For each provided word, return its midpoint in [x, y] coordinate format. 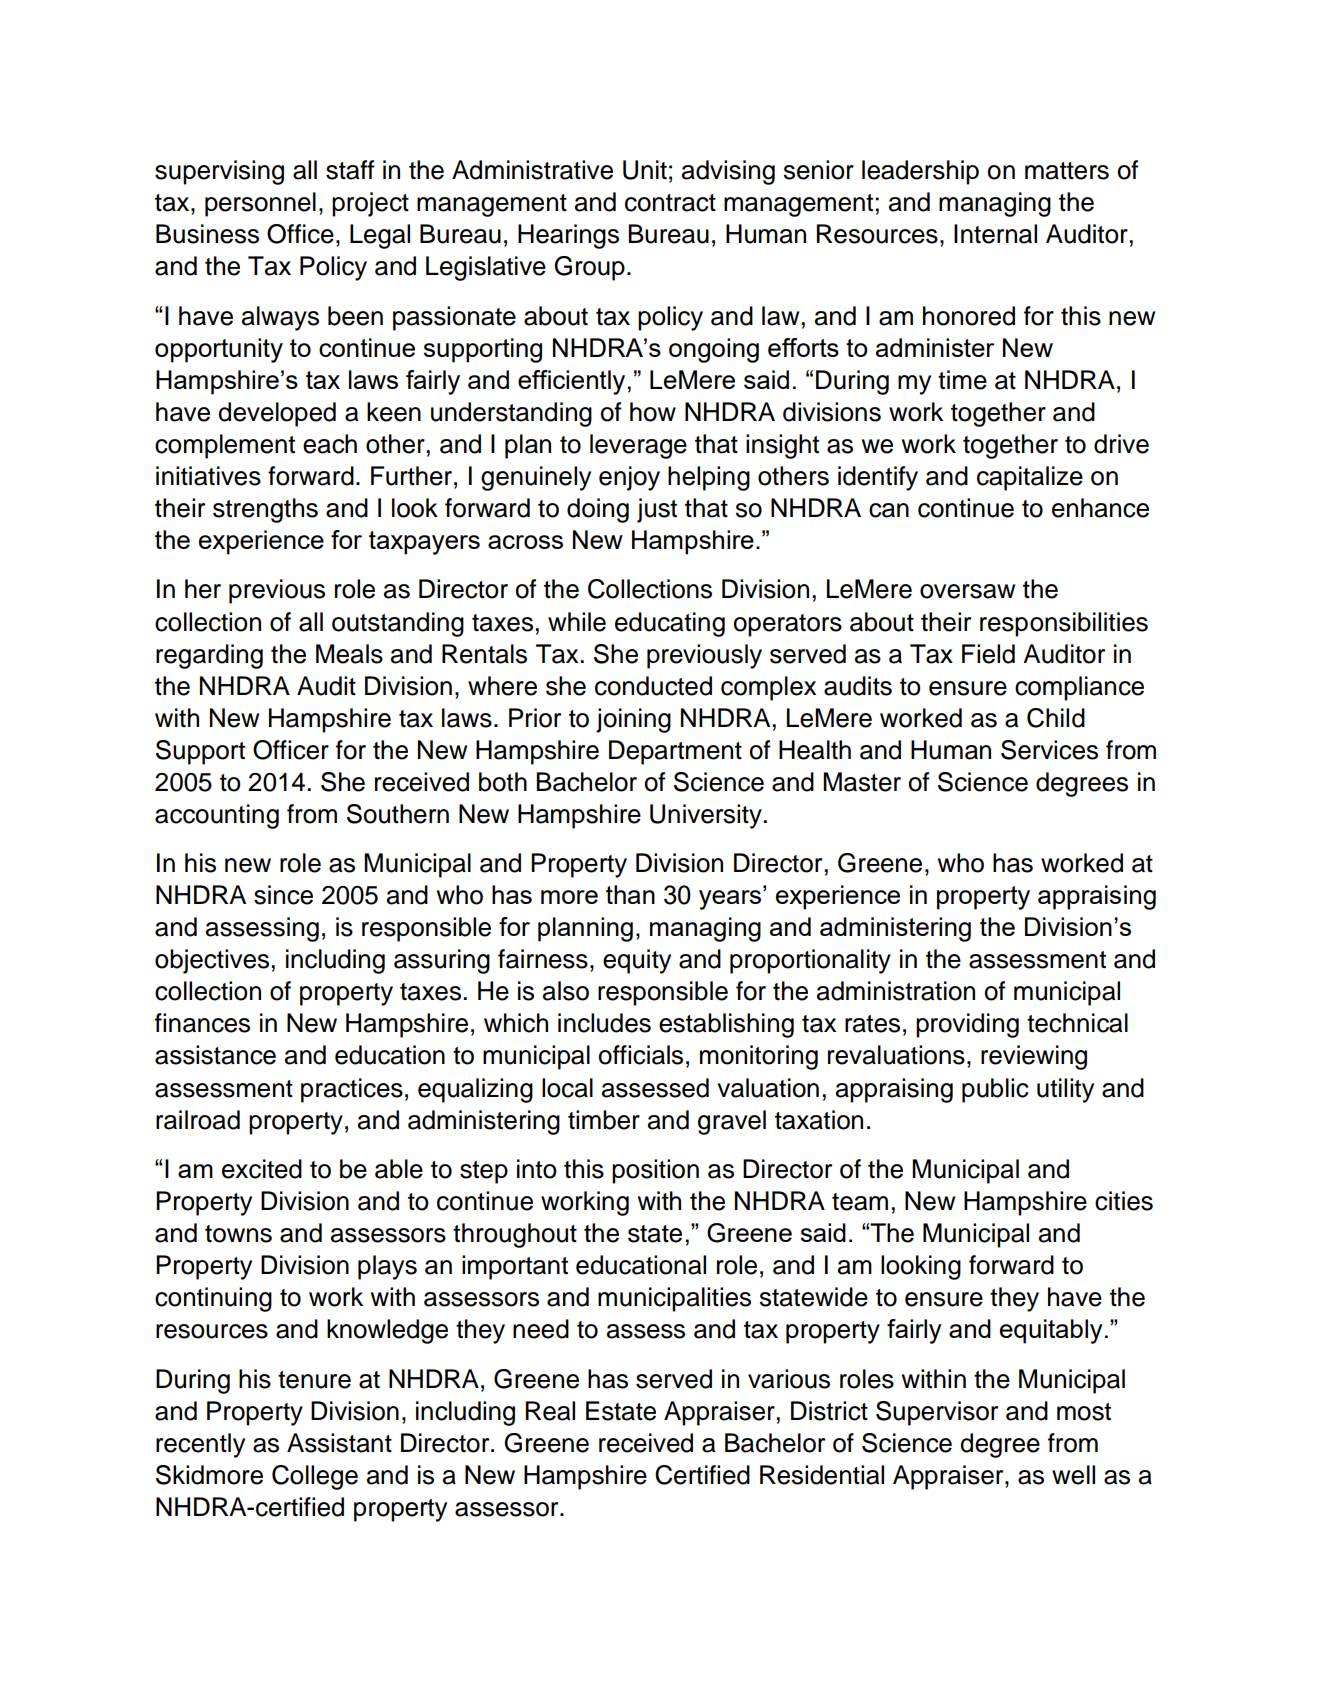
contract [670, 203]
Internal [995, 234]
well [1073, 1475]
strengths [265, 510]
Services [1049, 750]
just [657, 510]
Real [550, 1411]
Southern [398, 814]
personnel [260, 204]
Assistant [339, 1443]
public [995, 1090]
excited [262, 1169]
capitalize [1030, 478]
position [655, 1171]
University [707, 816]
